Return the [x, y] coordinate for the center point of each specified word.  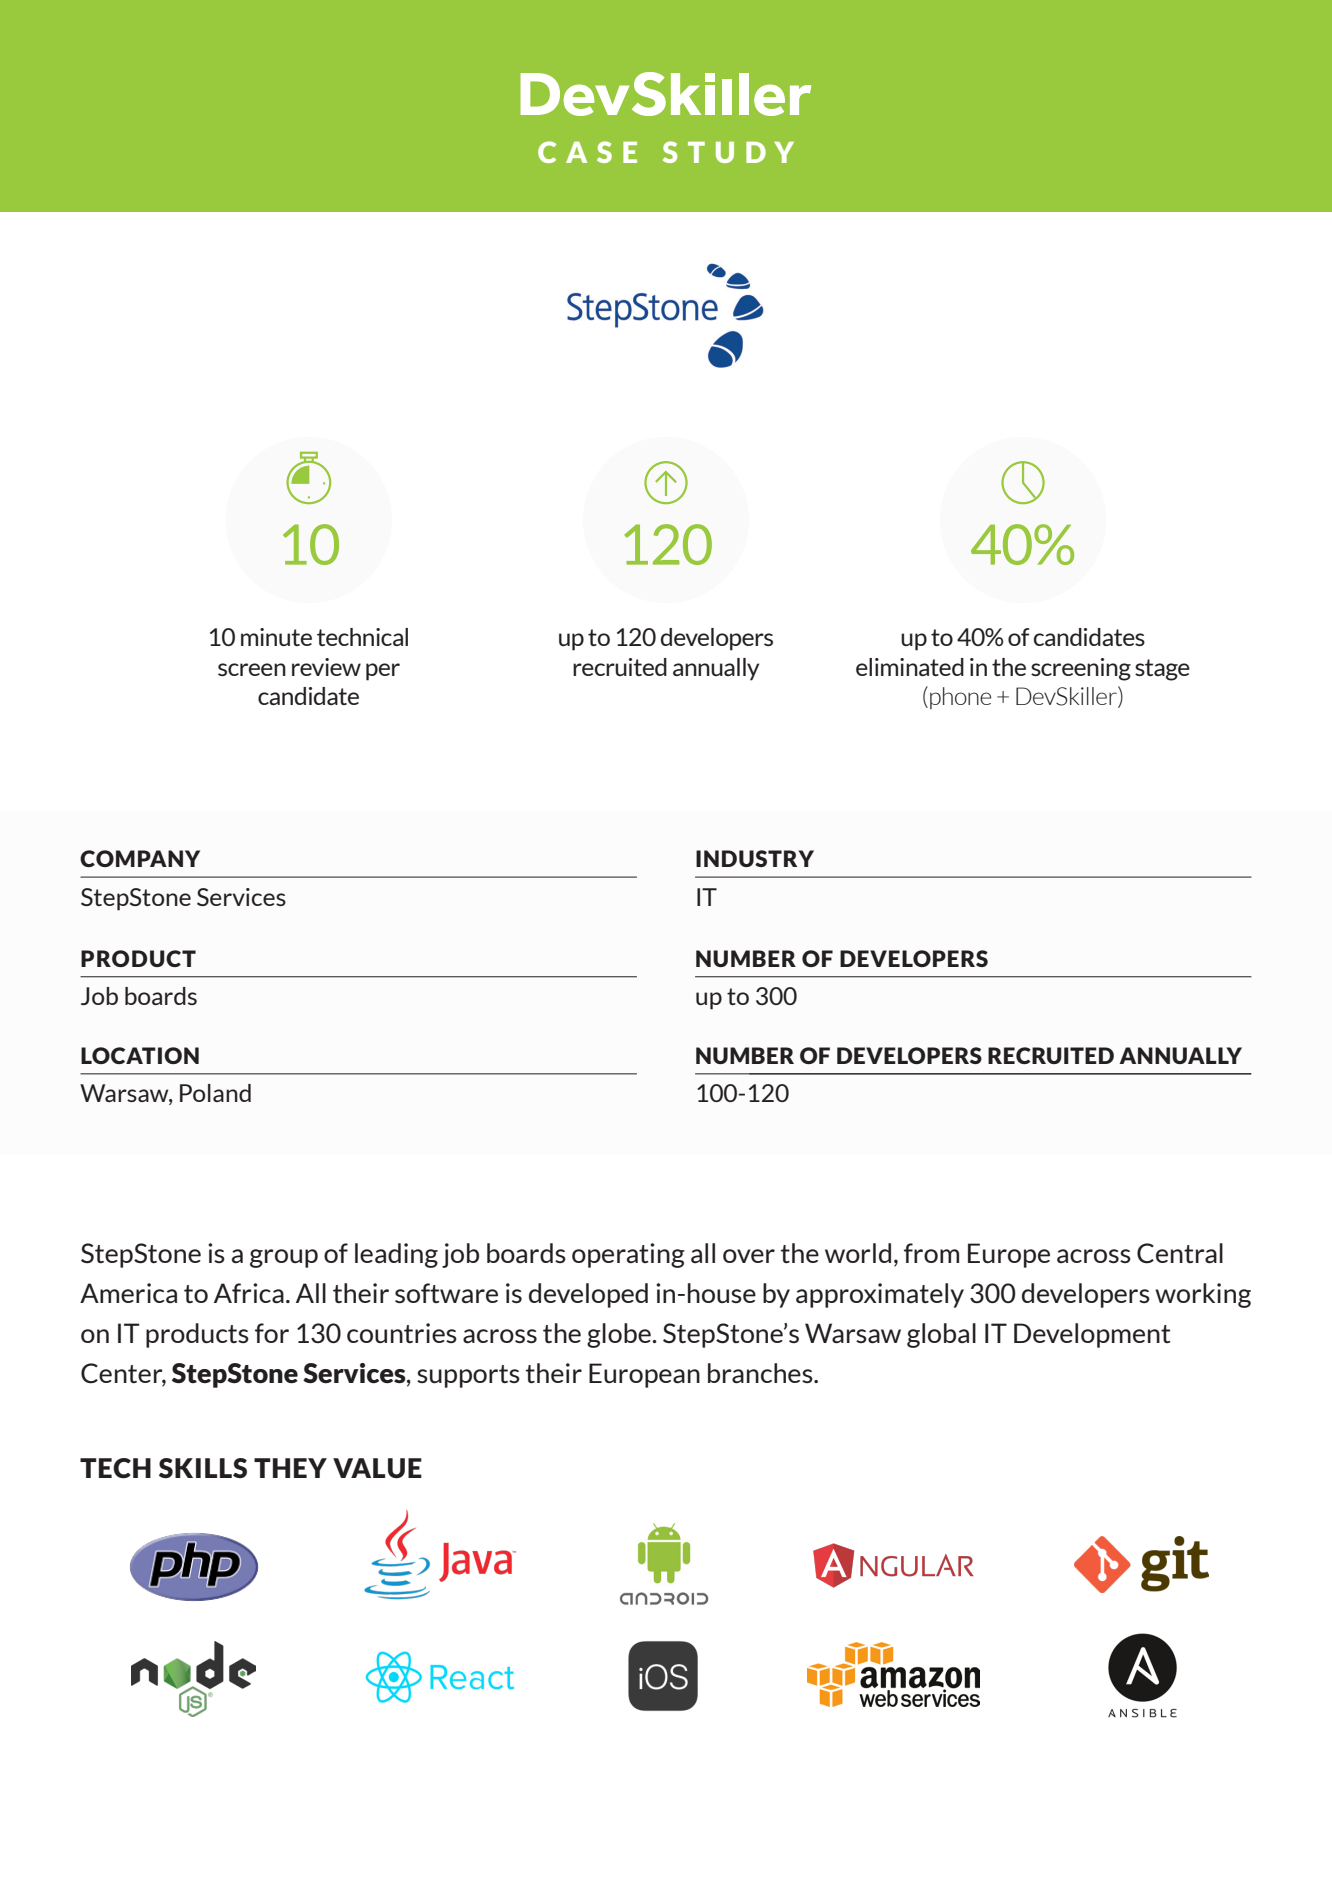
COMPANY [140, 858]
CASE [587, 152]
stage [1162, 670]
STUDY [728, 152]
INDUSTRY [755, 858]
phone [960, 698]
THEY [290, 1468]
